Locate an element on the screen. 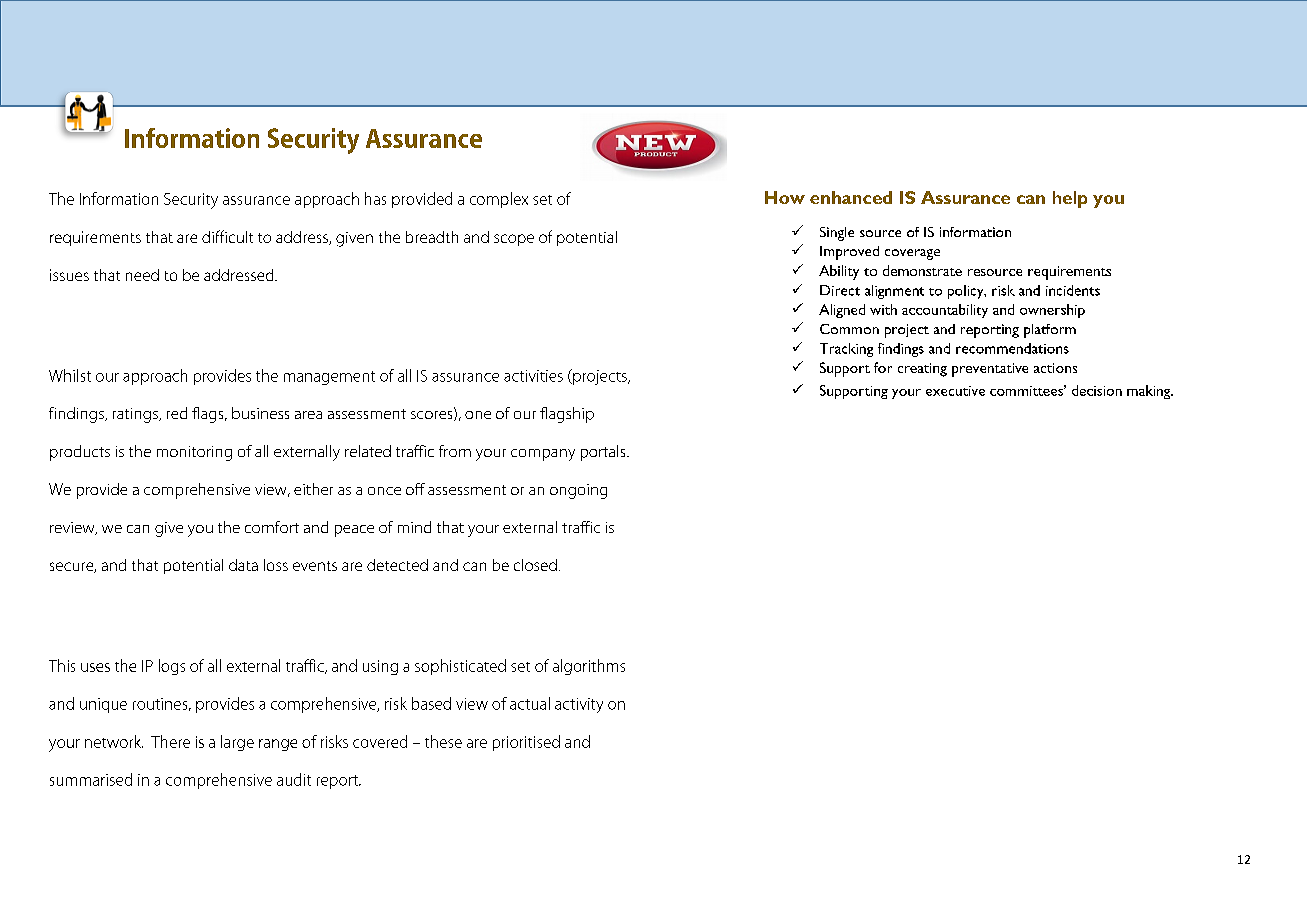 The height and width of the screenshot is (924, 1307). Whilst is located at coordinates (70, 375).
